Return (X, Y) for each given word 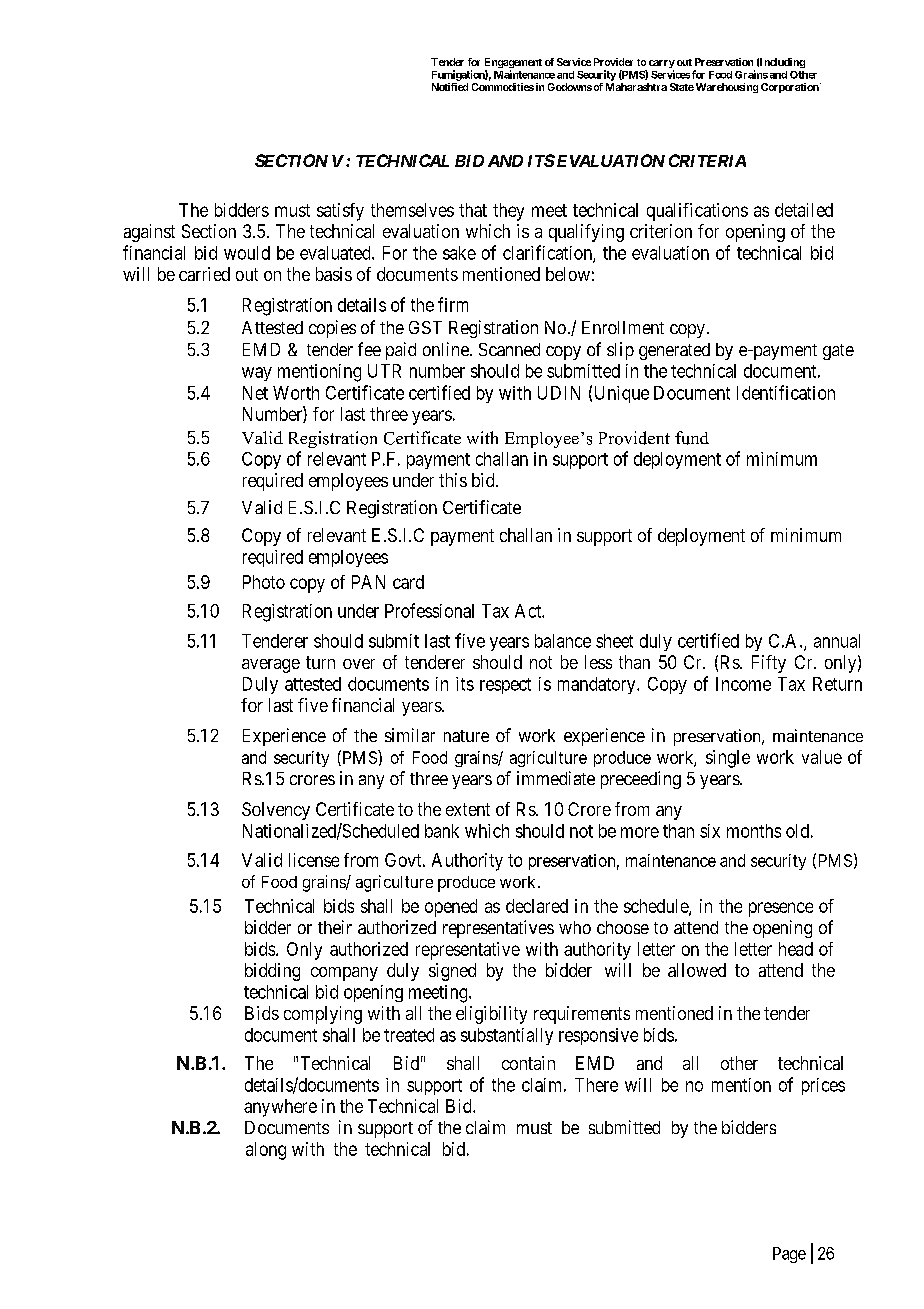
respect (505, 686)
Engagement (513, 64)
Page (789, 1255)
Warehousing (727, 88)
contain (528, 1063)
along (266, 1151)
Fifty (769, 664)
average (271, 666)
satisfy (340, 212)
